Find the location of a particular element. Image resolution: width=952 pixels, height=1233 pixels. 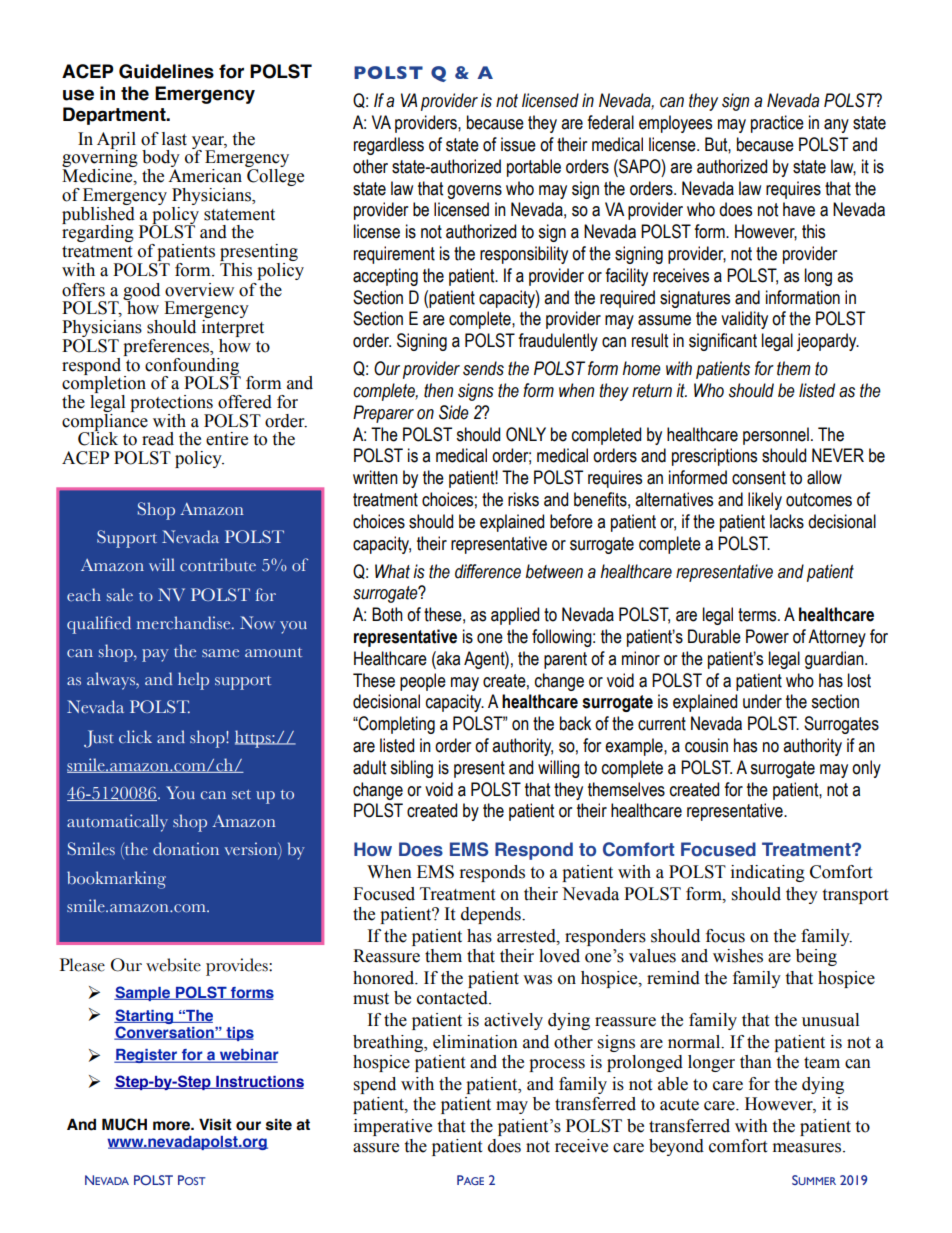

indicating is located at coordinates (768, 873).
